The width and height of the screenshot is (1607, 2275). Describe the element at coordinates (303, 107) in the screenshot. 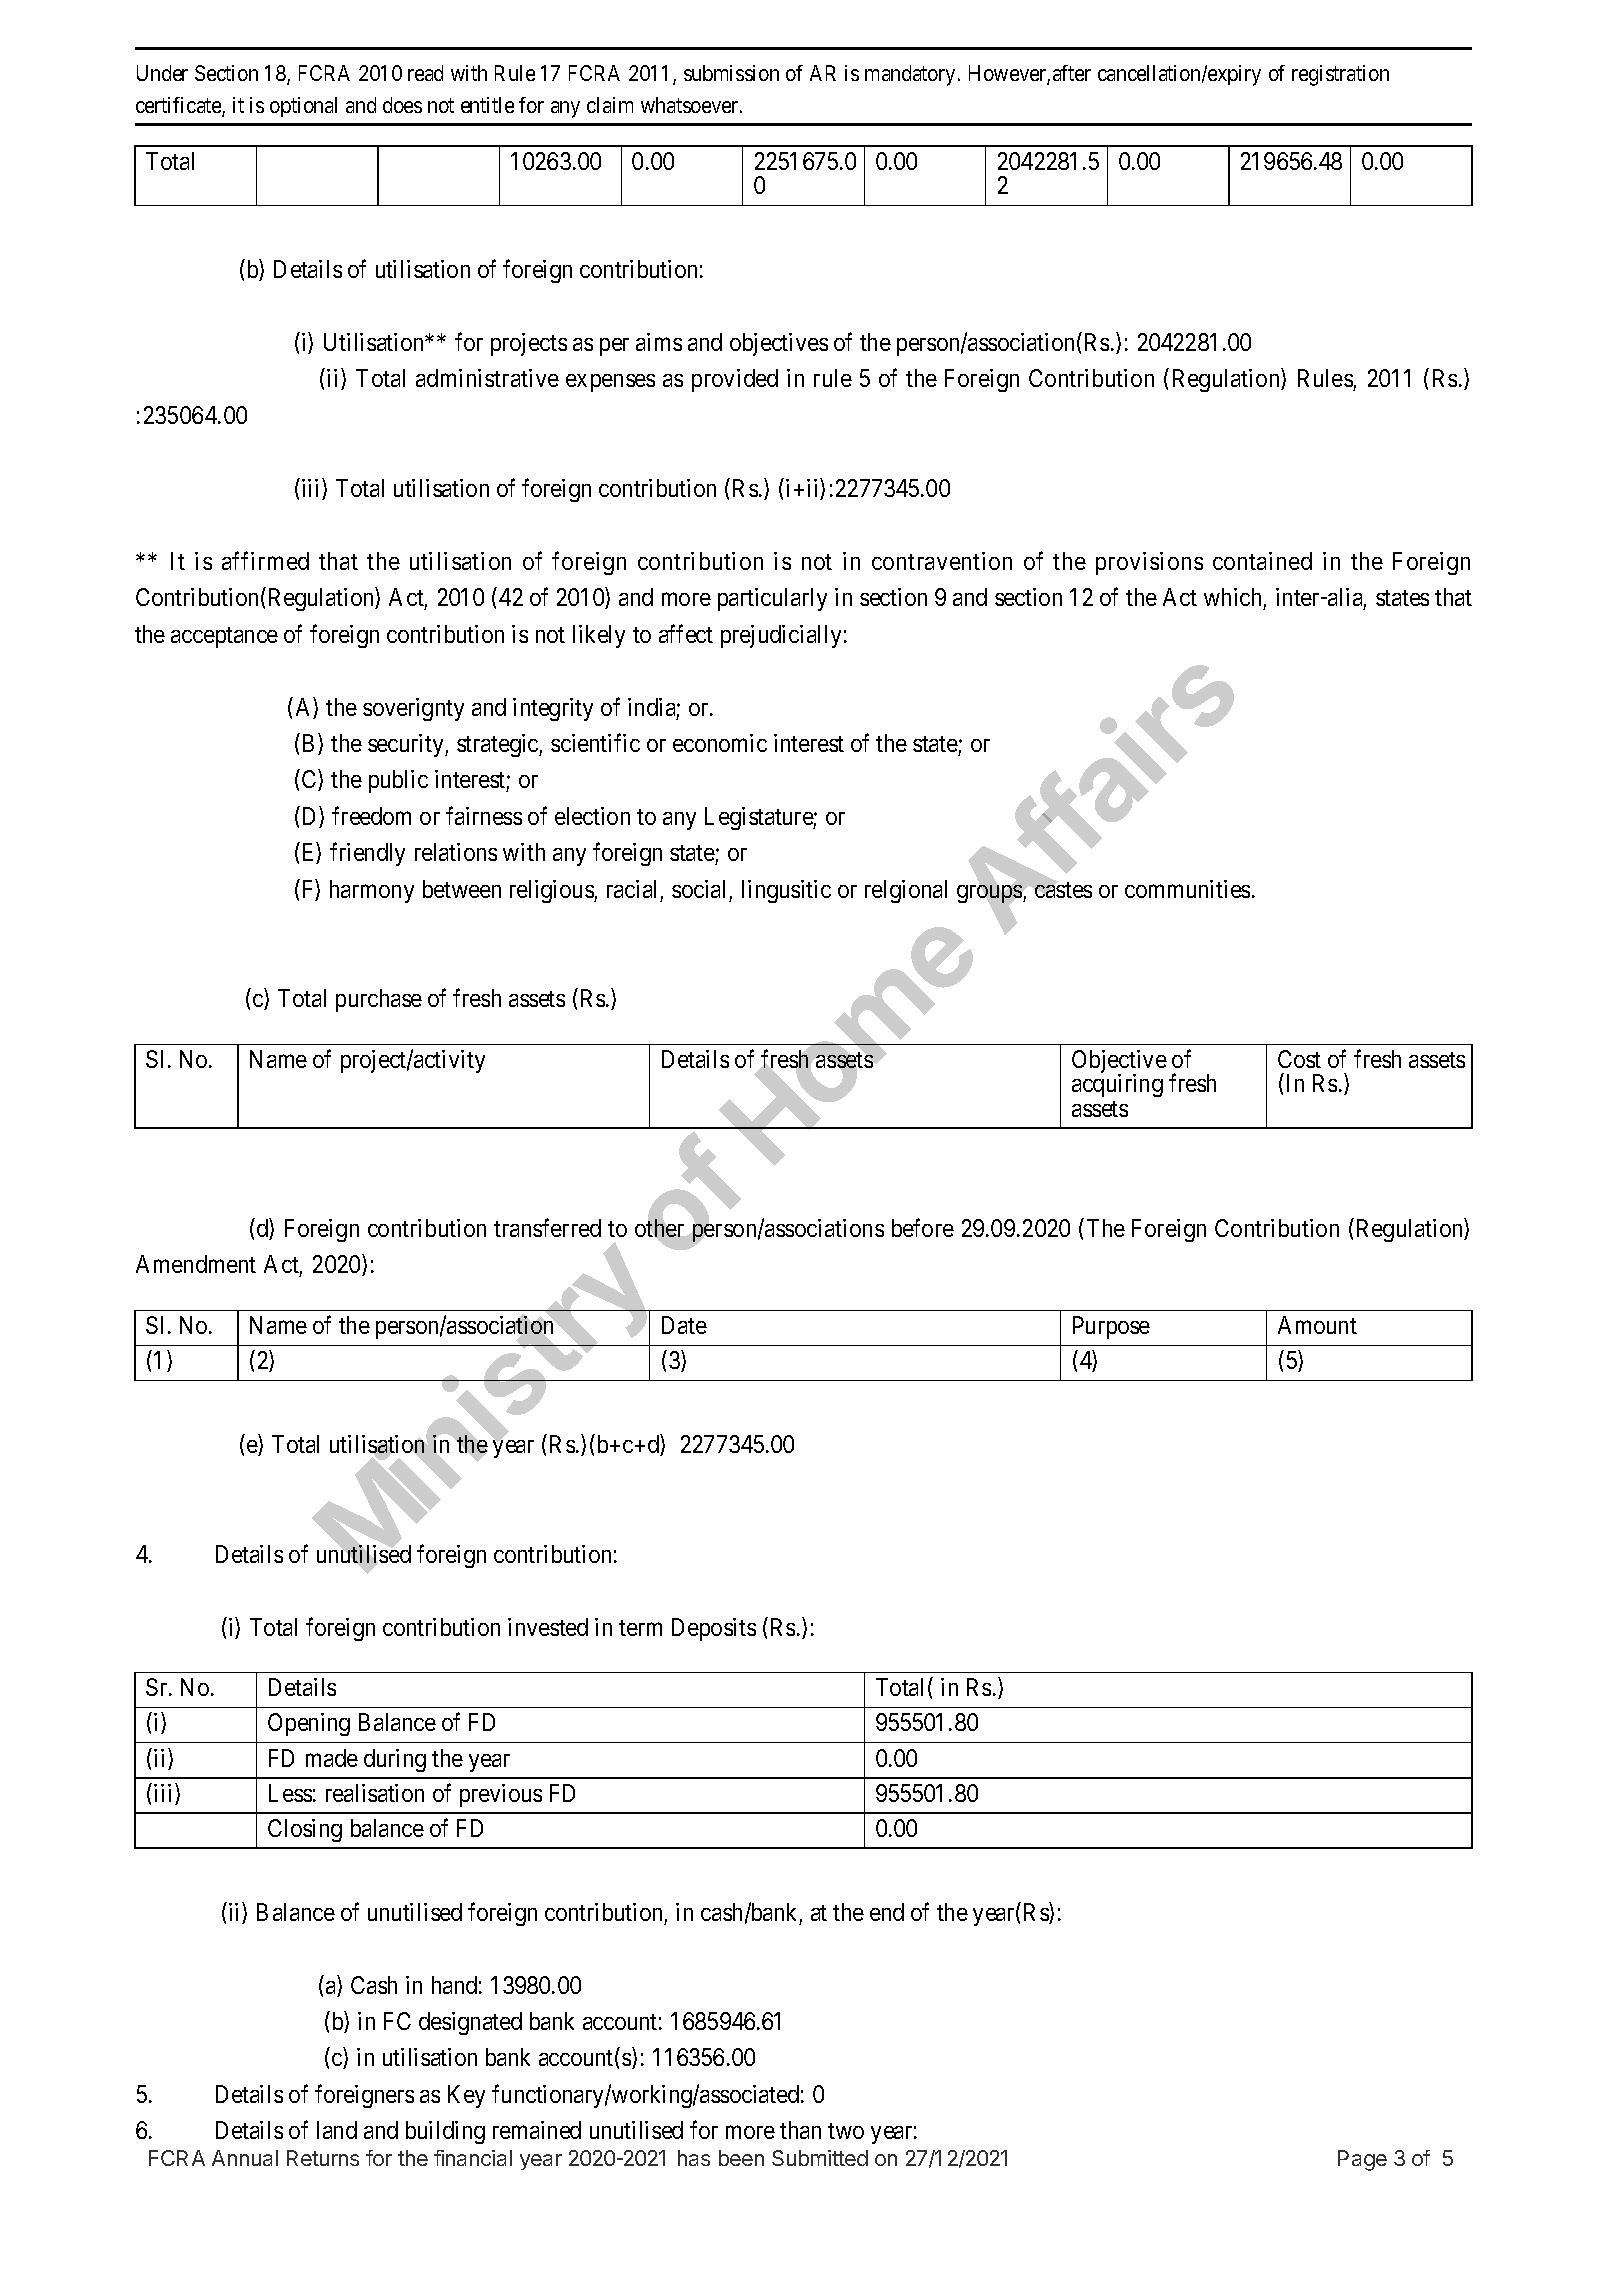

I see `optional` at that location.
